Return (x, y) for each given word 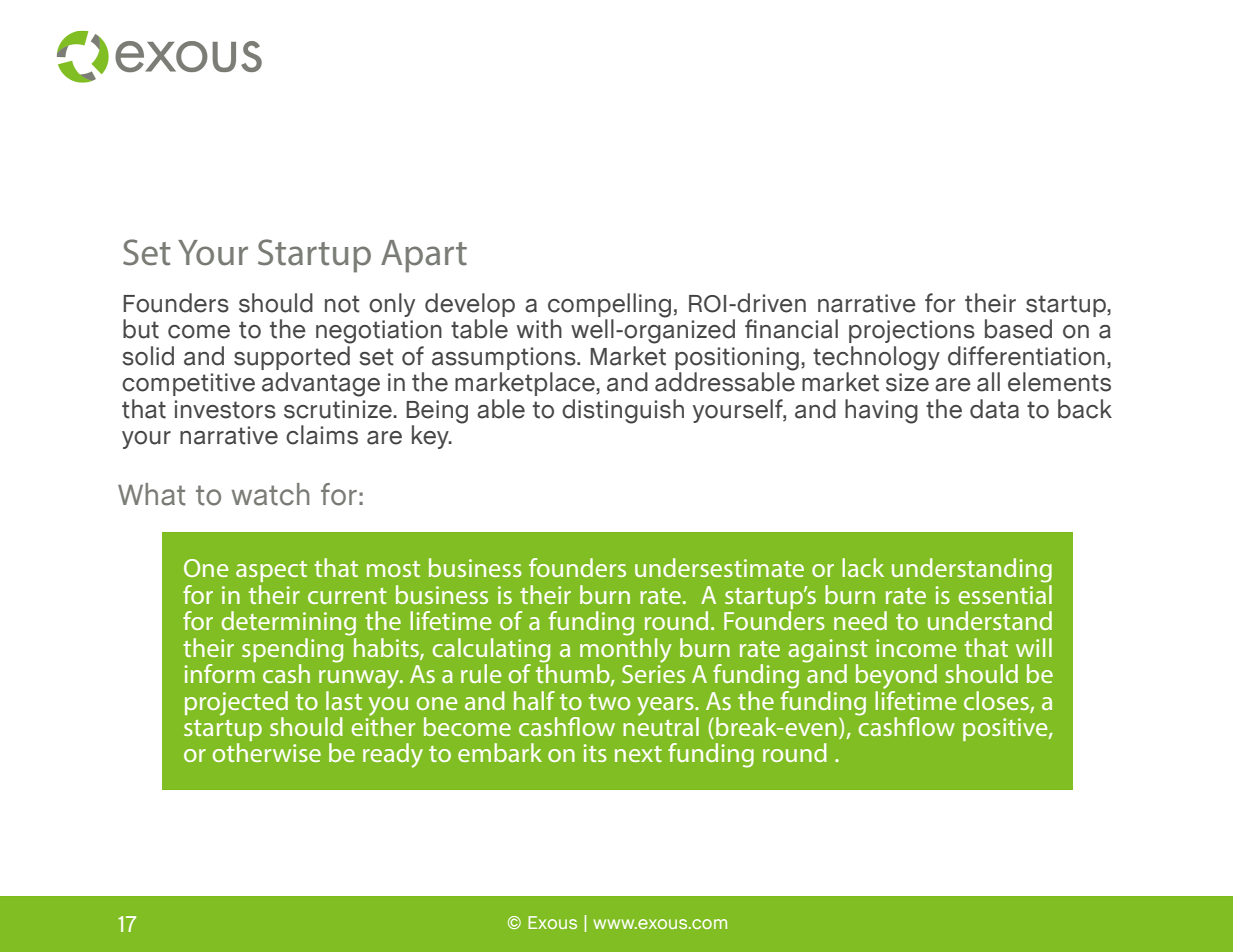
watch (270, 494)
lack (863, 567)
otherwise (267, 752)
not (342, 304)
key (431, 437)
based (1018, 329)
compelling (609, 306)
